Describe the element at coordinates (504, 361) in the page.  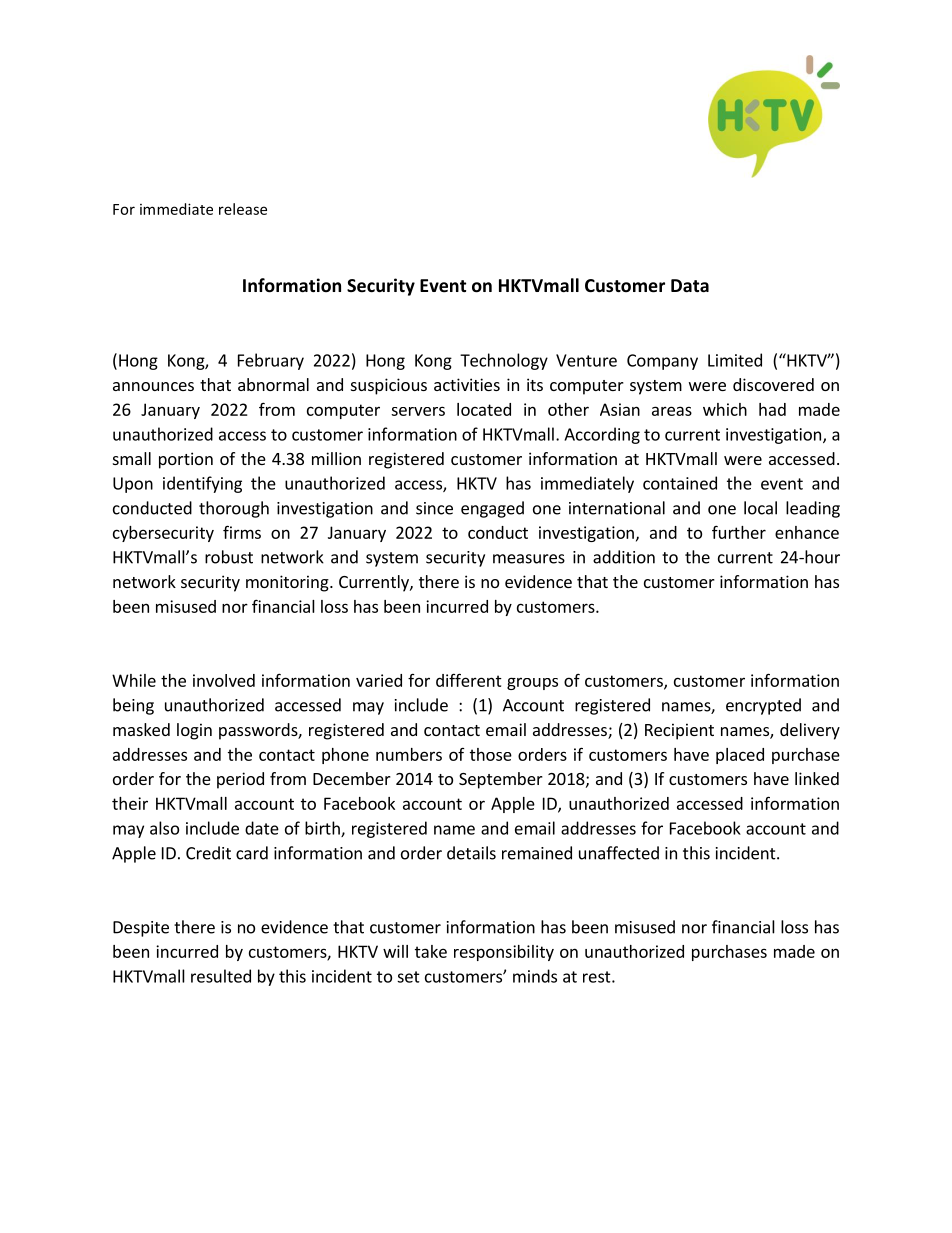
I see `Technology` at that location.
